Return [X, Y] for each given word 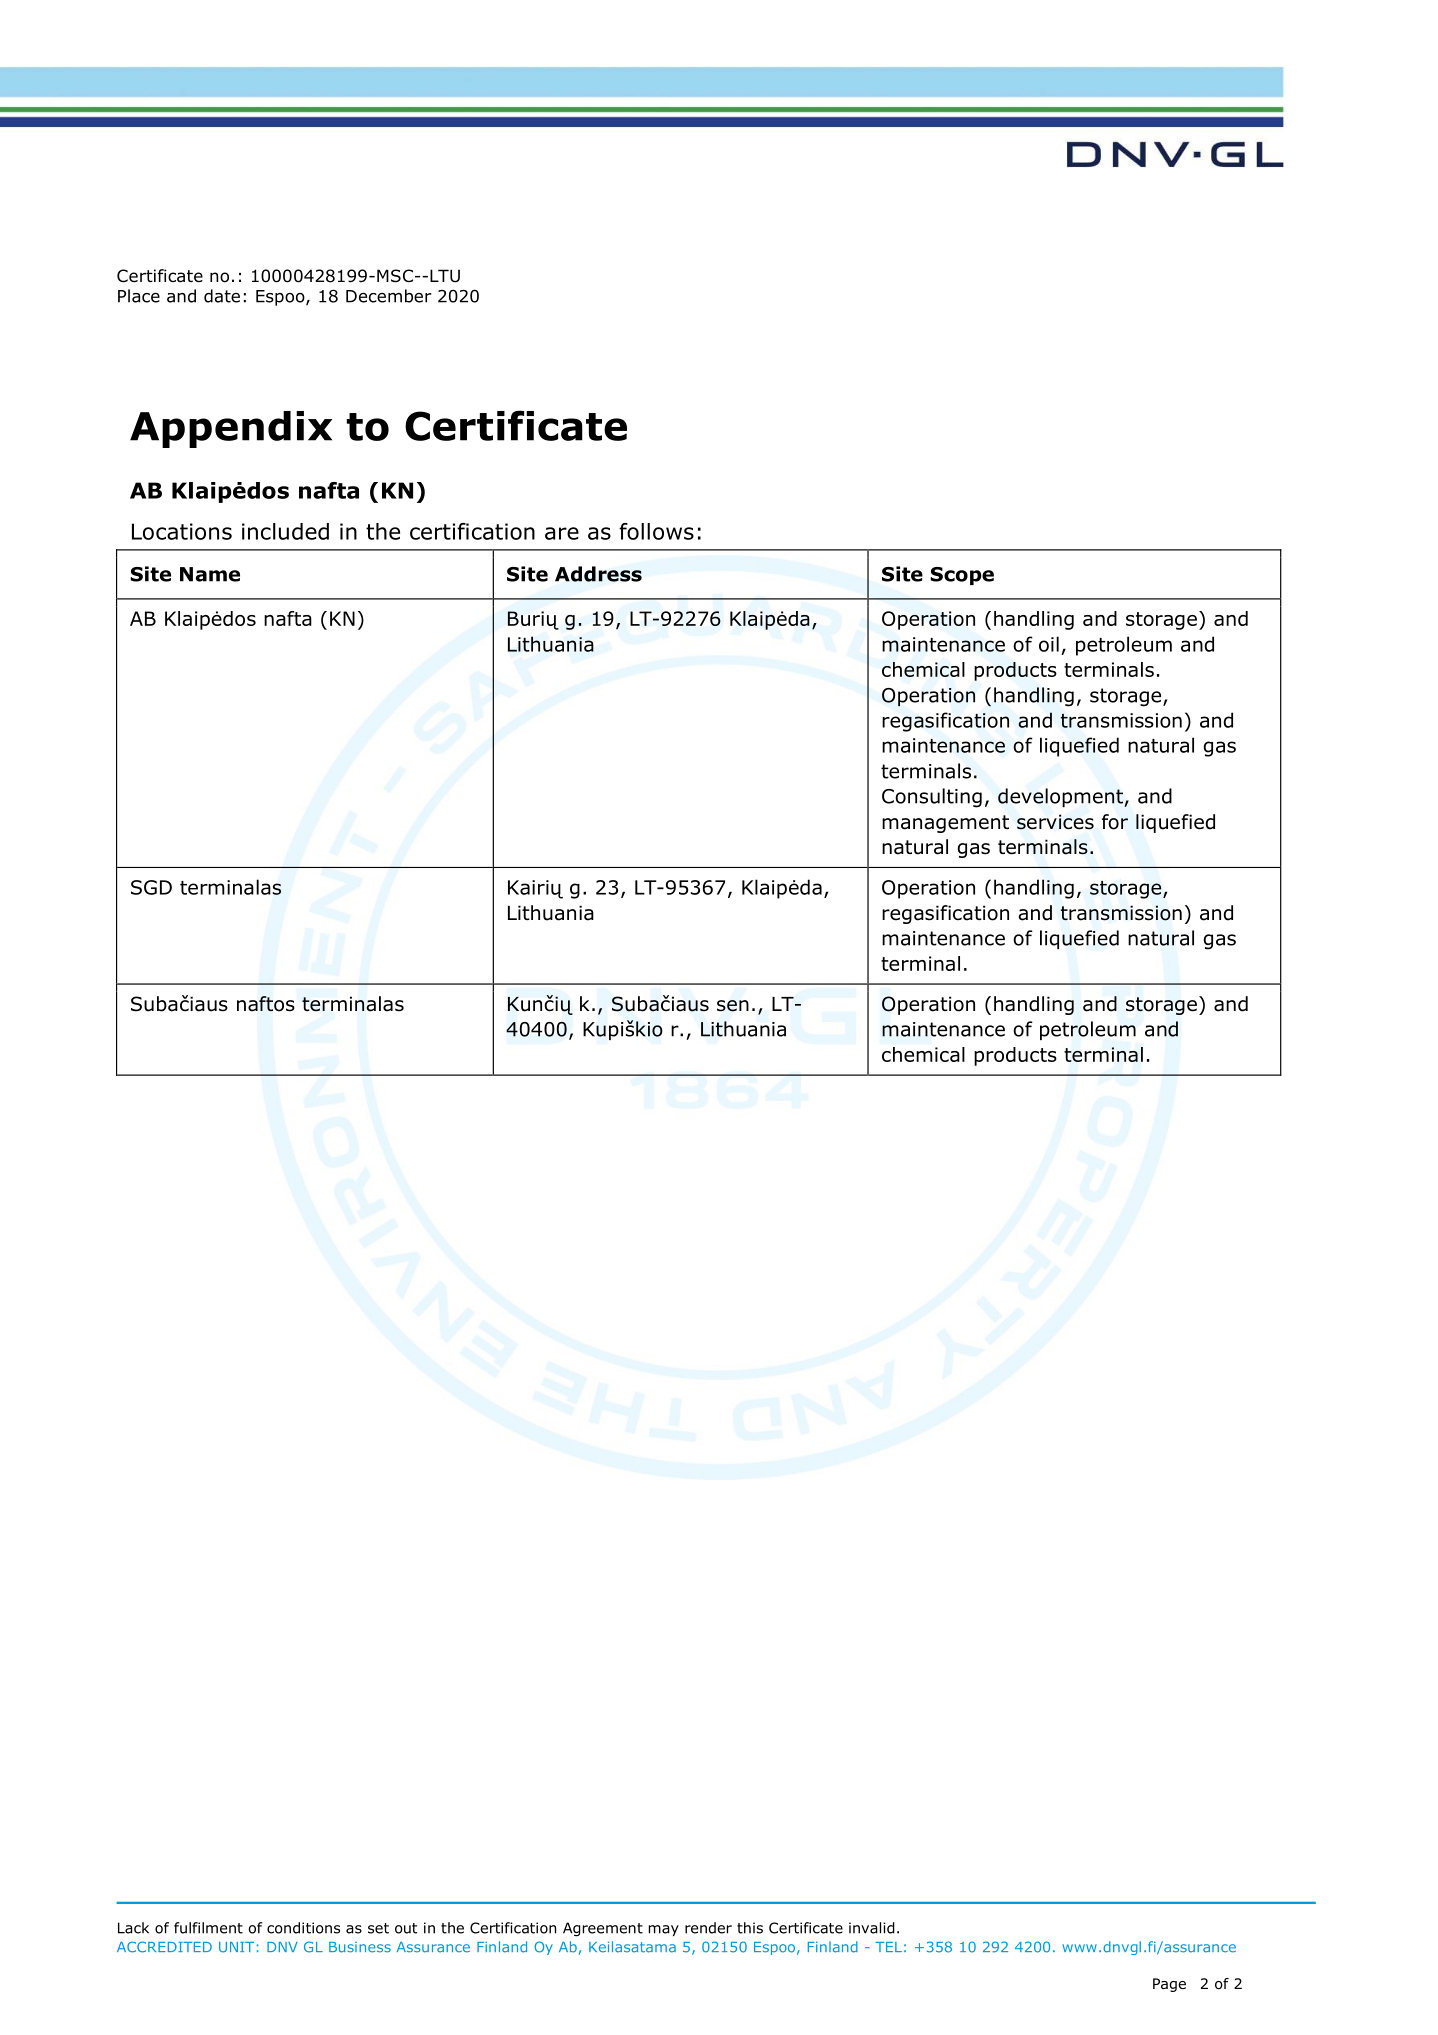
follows [656, 531]
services [1055, 822]
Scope [962, 576]
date [222, 296]
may [664, 1930]
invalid [872, 1928]
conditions [303, 1928]
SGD [151, 887]
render [708, 1928]
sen [733, 1006]
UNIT [236, 1947]
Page [1169, 1985]
